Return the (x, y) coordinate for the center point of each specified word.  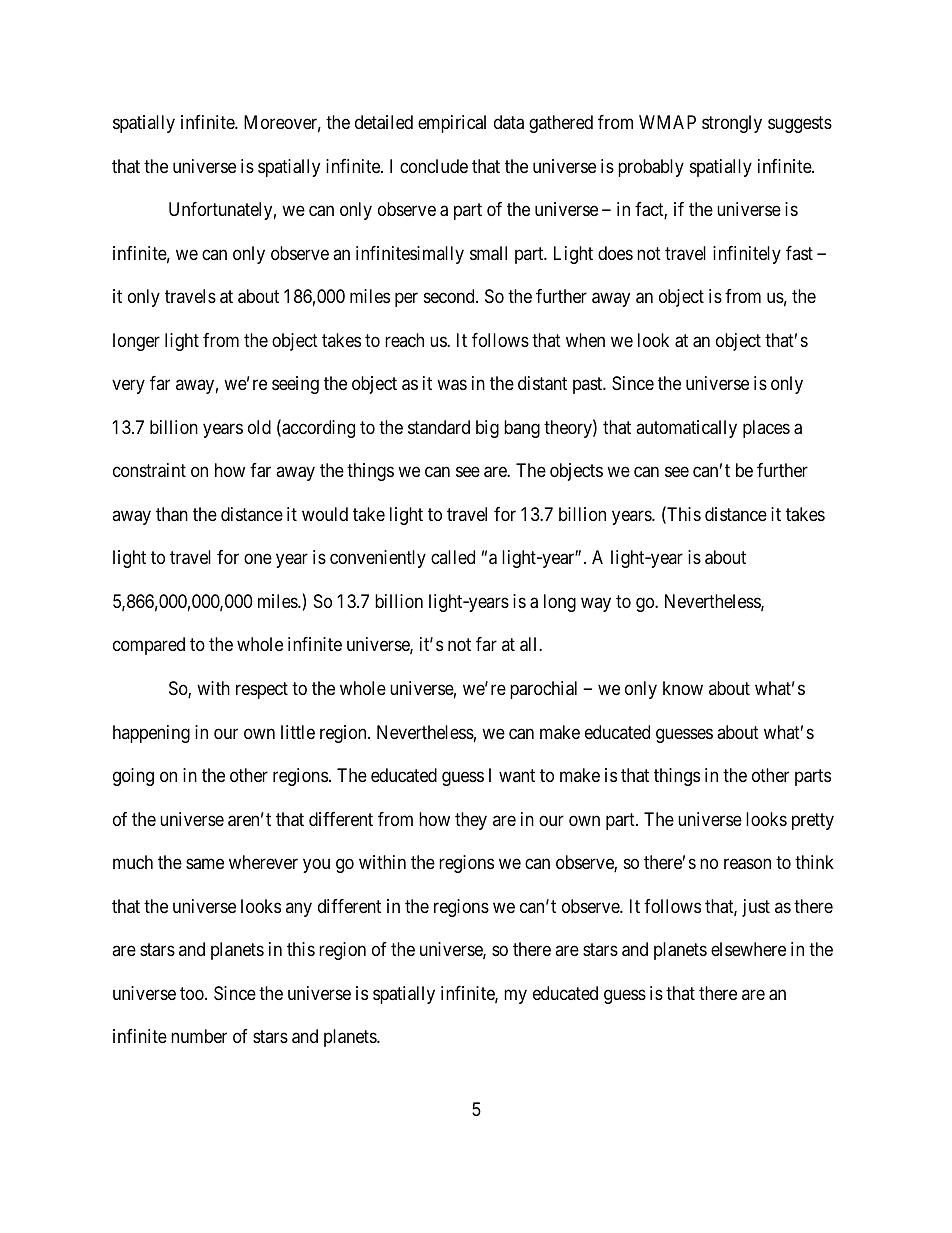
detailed (384, 122)
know (683, 688)
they (471, 821)
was (452, 385)
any (299, 909)
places (766, 429)
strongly (732, 124)
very (128, 387)
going (133, 777)
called (453, 557)
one (258, 559)
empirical (452, 124)
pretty (813, 821)
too (193, 993)
